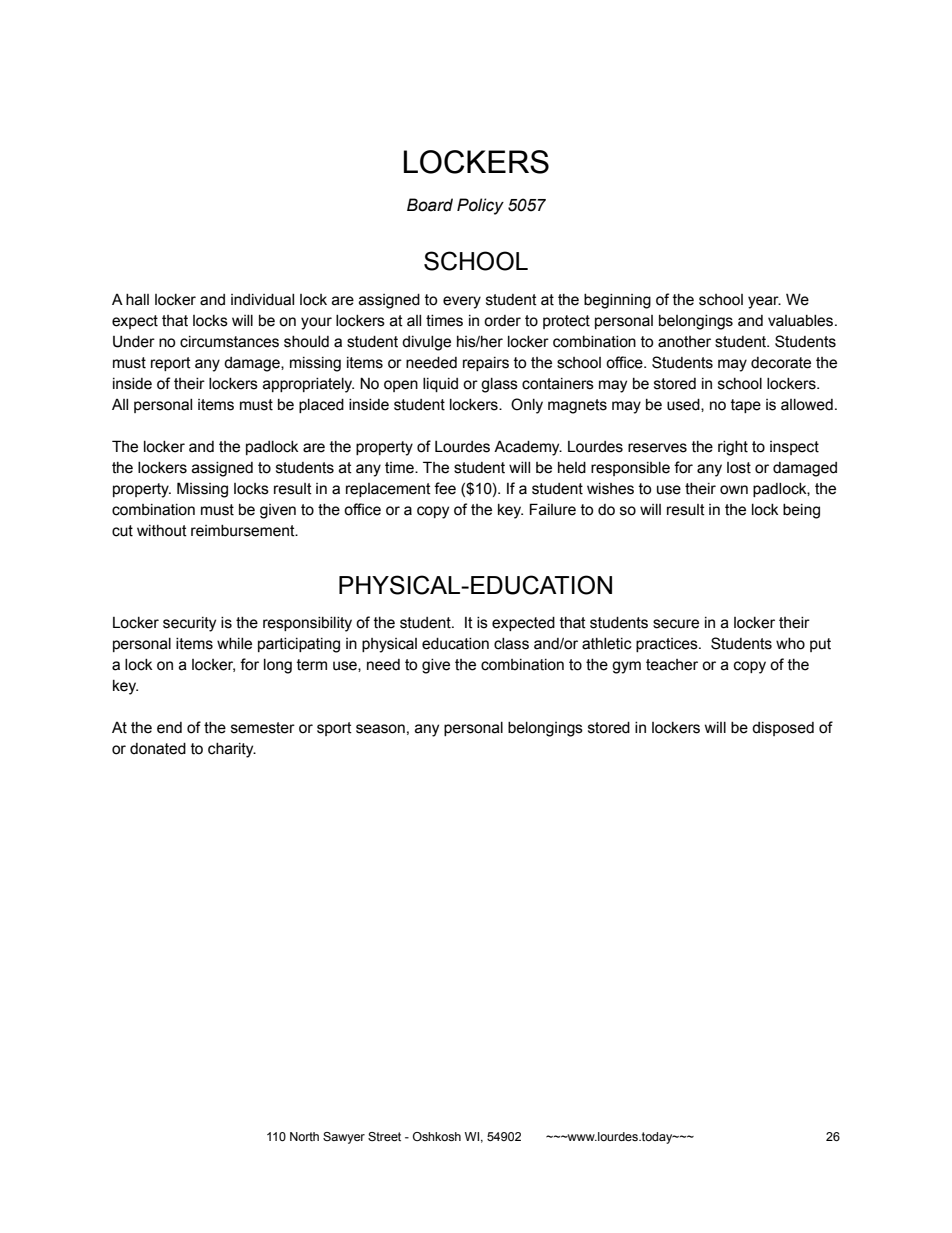 This screenshot has width=952, height=1233. Describe the element at coordinates (764, 302) in the screenshot. I see `year` at that location.
